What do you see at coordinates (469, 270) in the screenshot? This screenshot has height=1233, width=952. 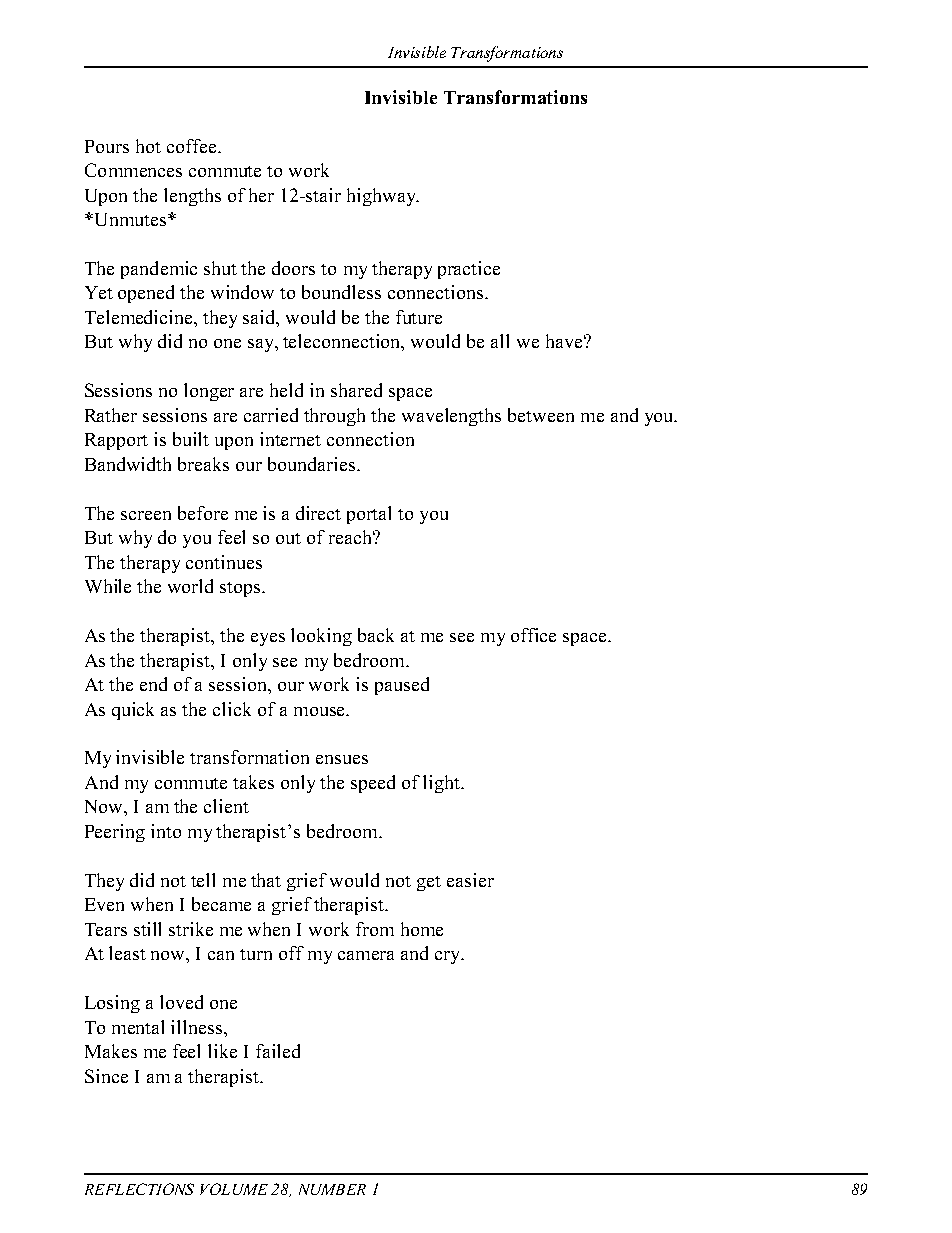 I see `practice` at bounding box center [469, 270].
